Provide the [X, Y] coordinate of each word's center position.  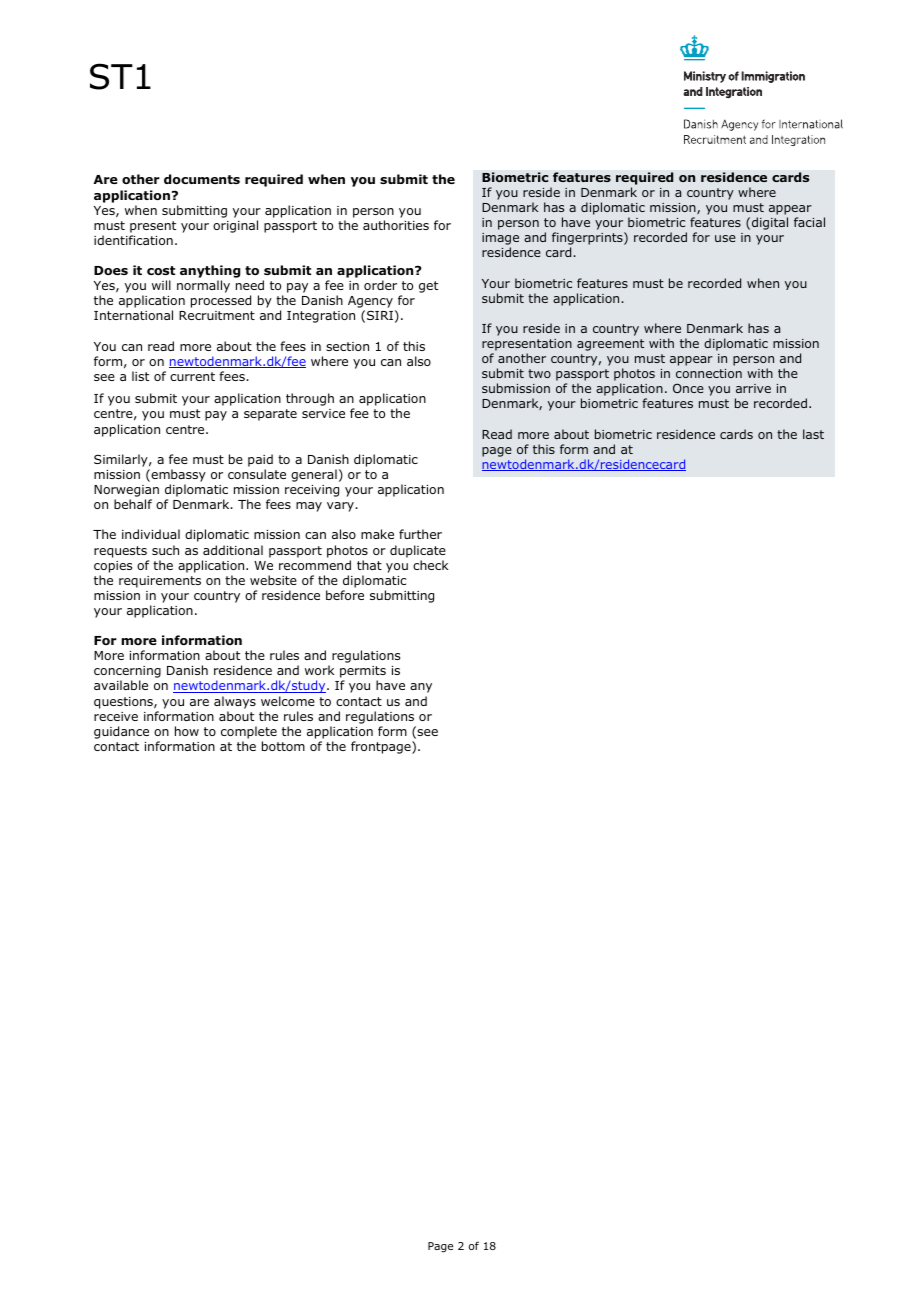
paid [260, 460]
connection [709, 373]
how [187, 731]
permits [363, 673]
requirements [160, 582]
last [813, 434]
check [430, 565]
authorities [396, 225]
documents [202, 179]
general [314, 475]
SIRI [380, 315]
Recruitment [217, 315]
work [319, 670]
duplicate [418, 551]
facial [809, 222]
